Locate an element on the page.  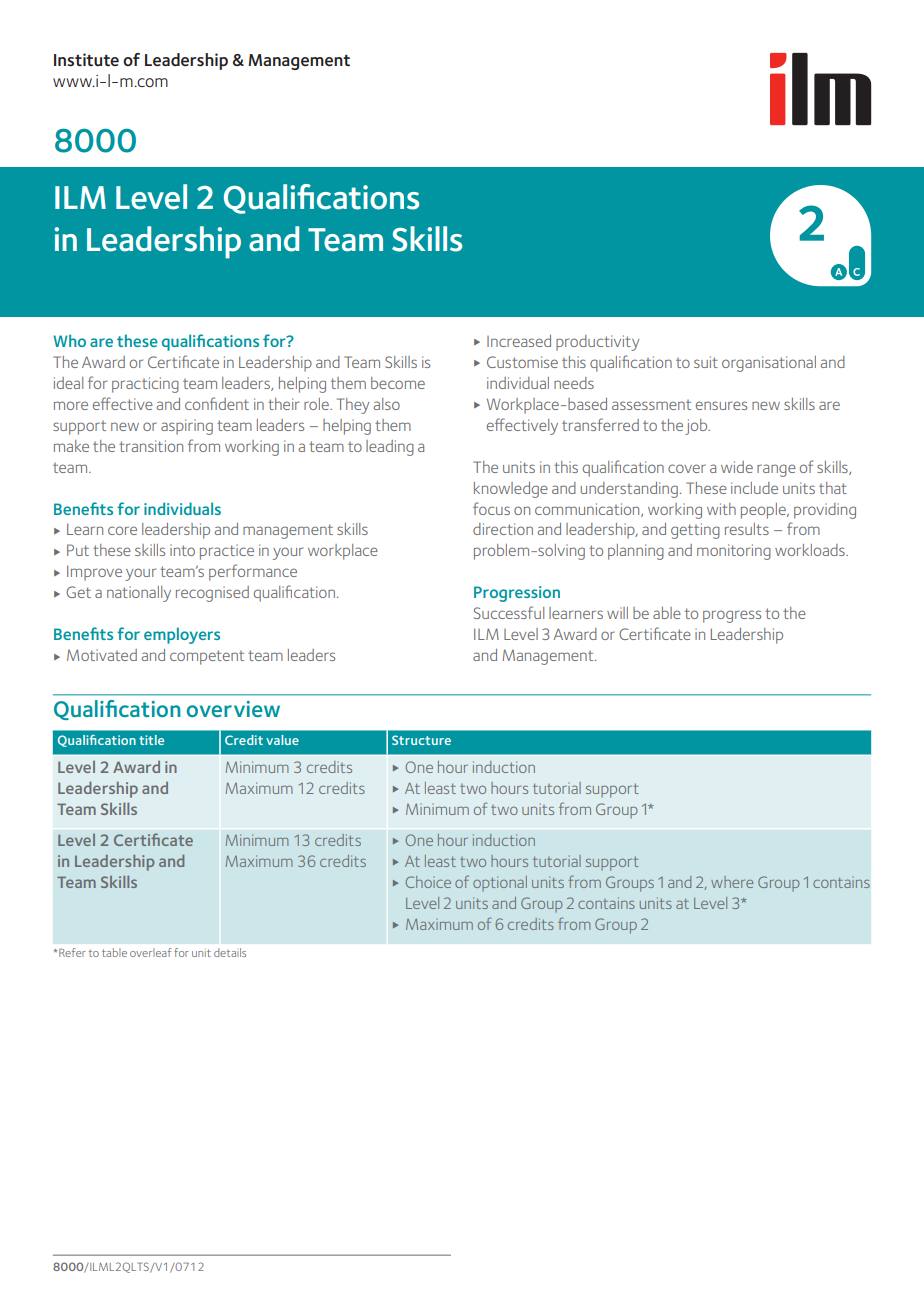
practicing is located at coordinates (145, 385).
